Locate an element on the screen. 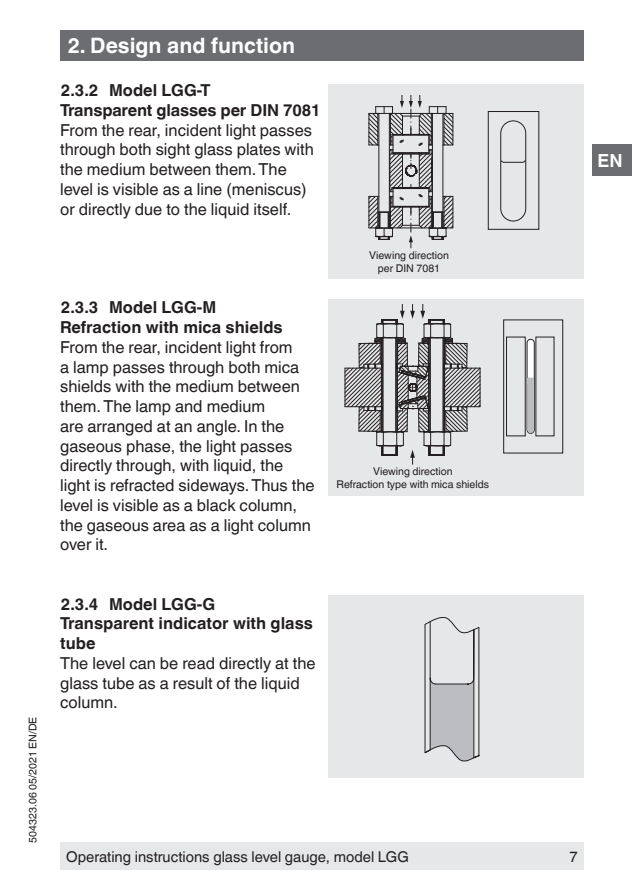  function is located at coordinates (252, 45).
